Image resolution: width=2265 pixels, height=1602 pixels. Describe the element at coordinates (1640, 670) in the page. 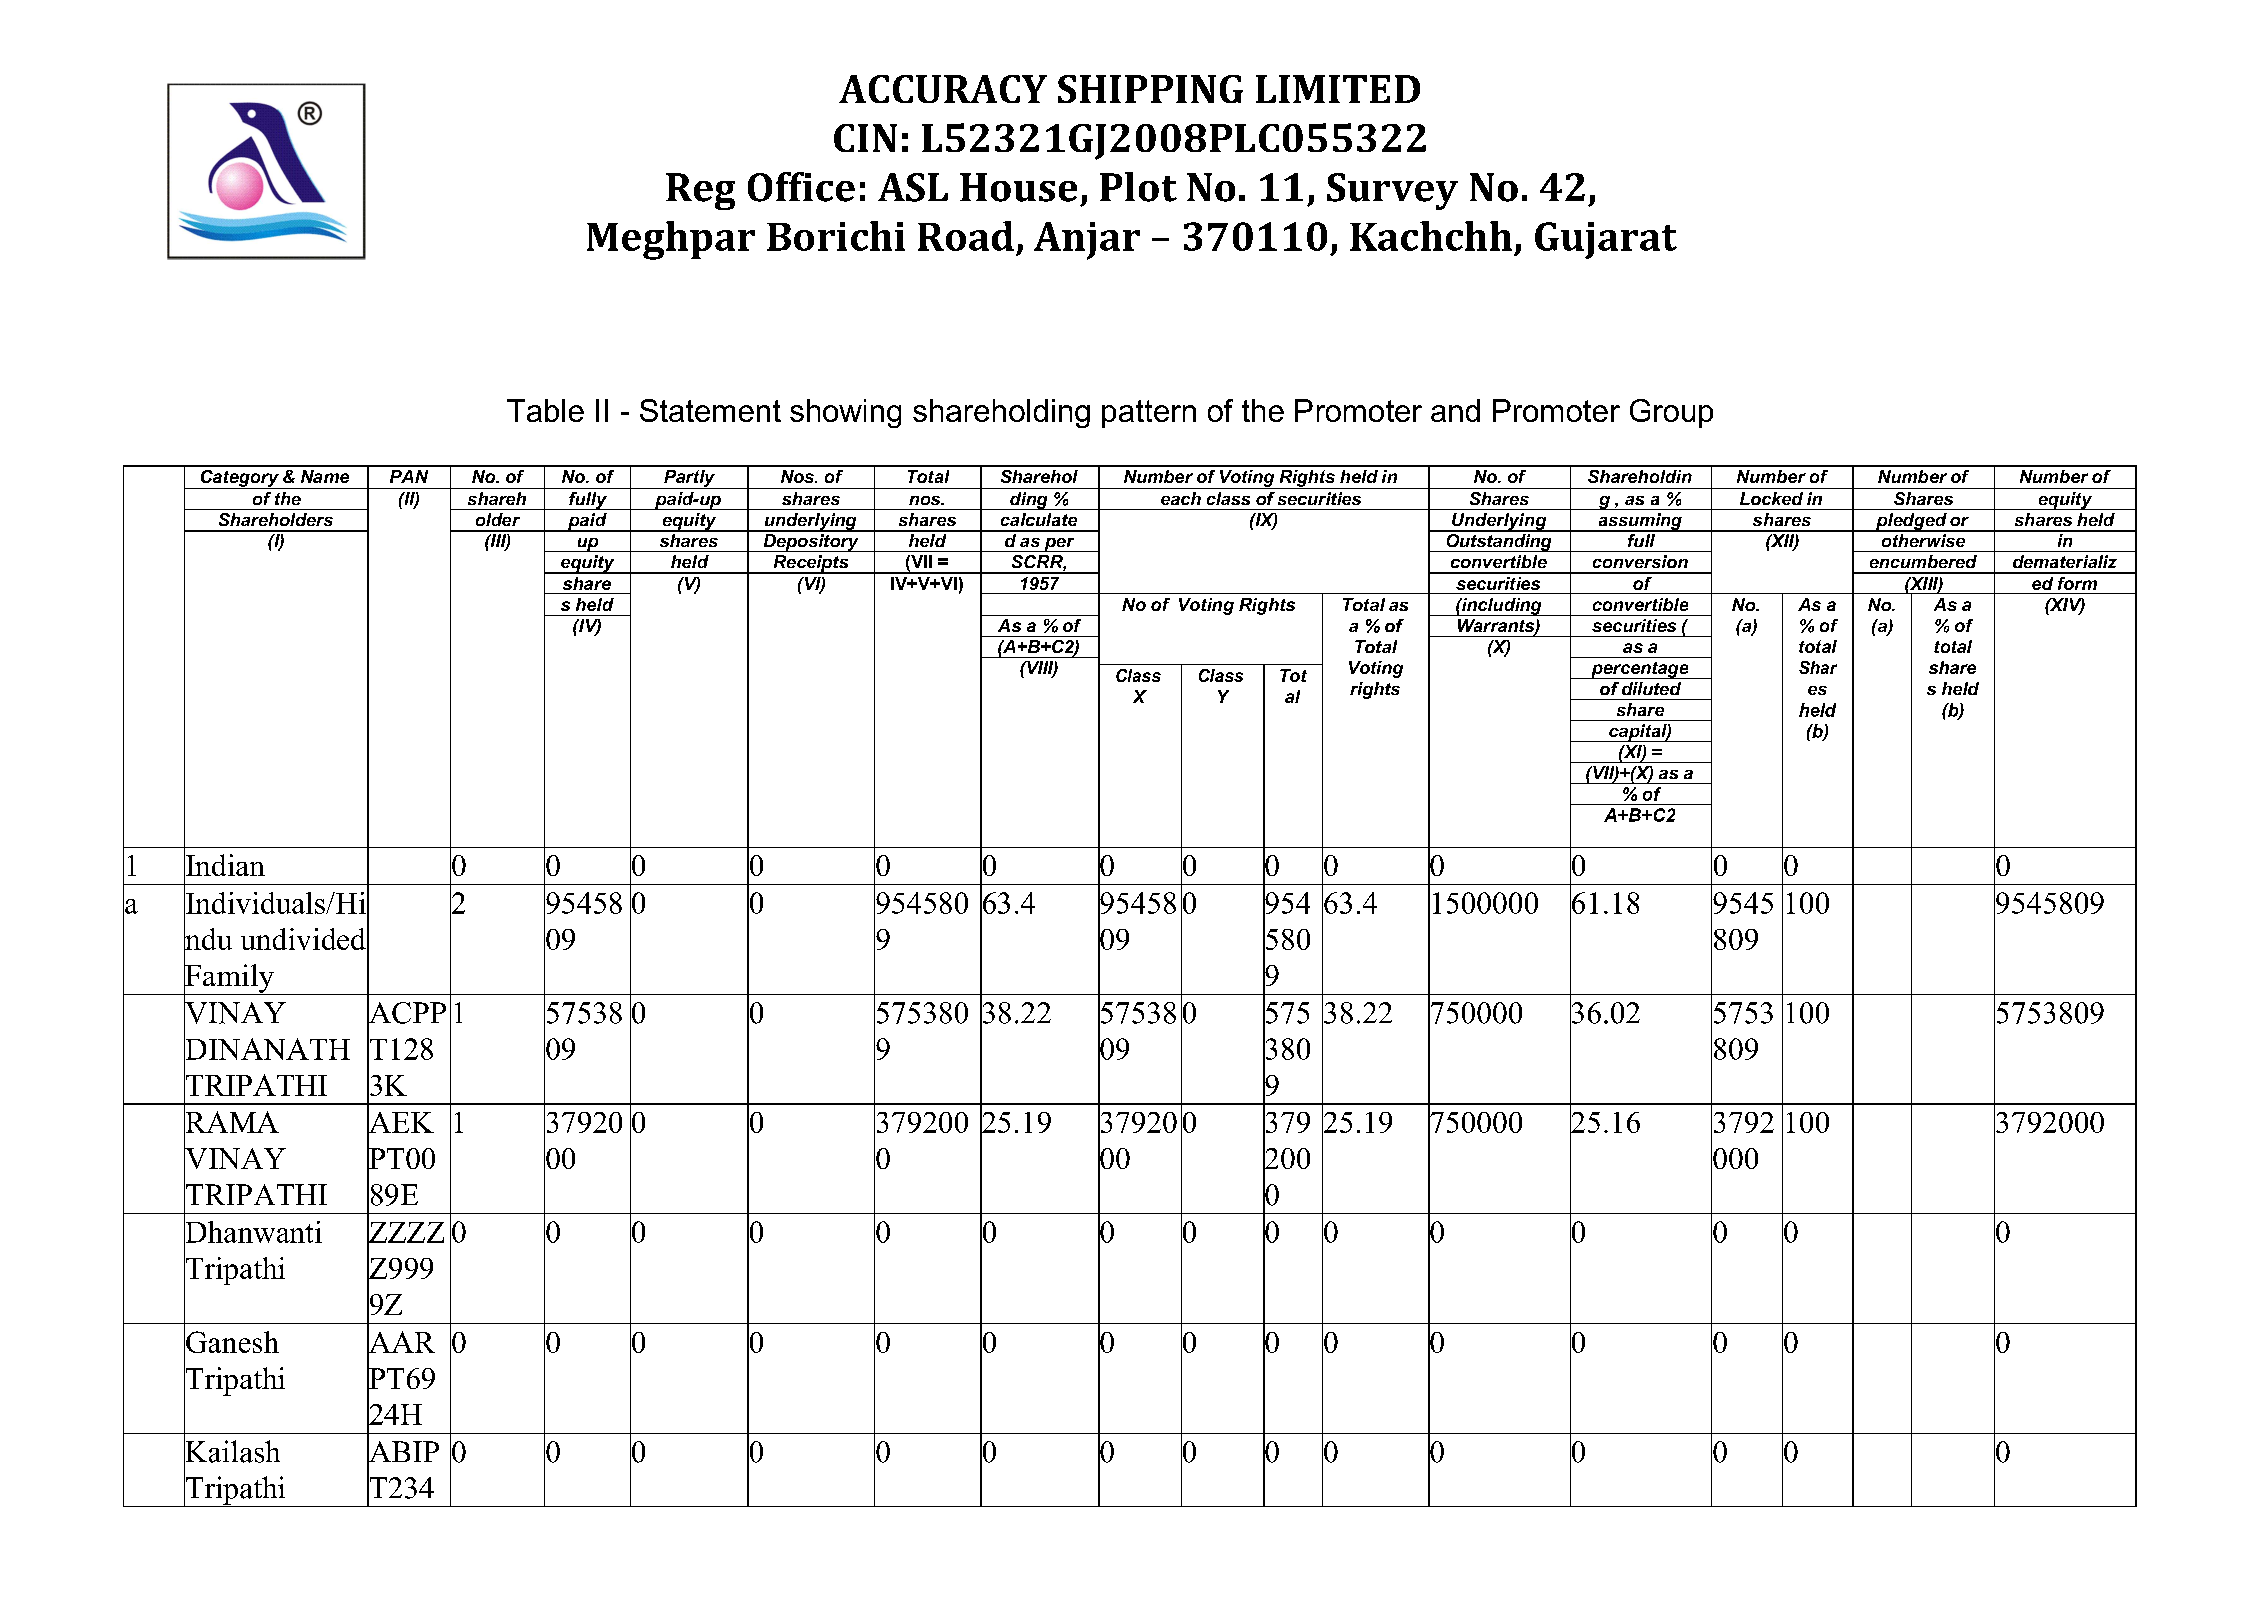

I see `percentage` at that location.
